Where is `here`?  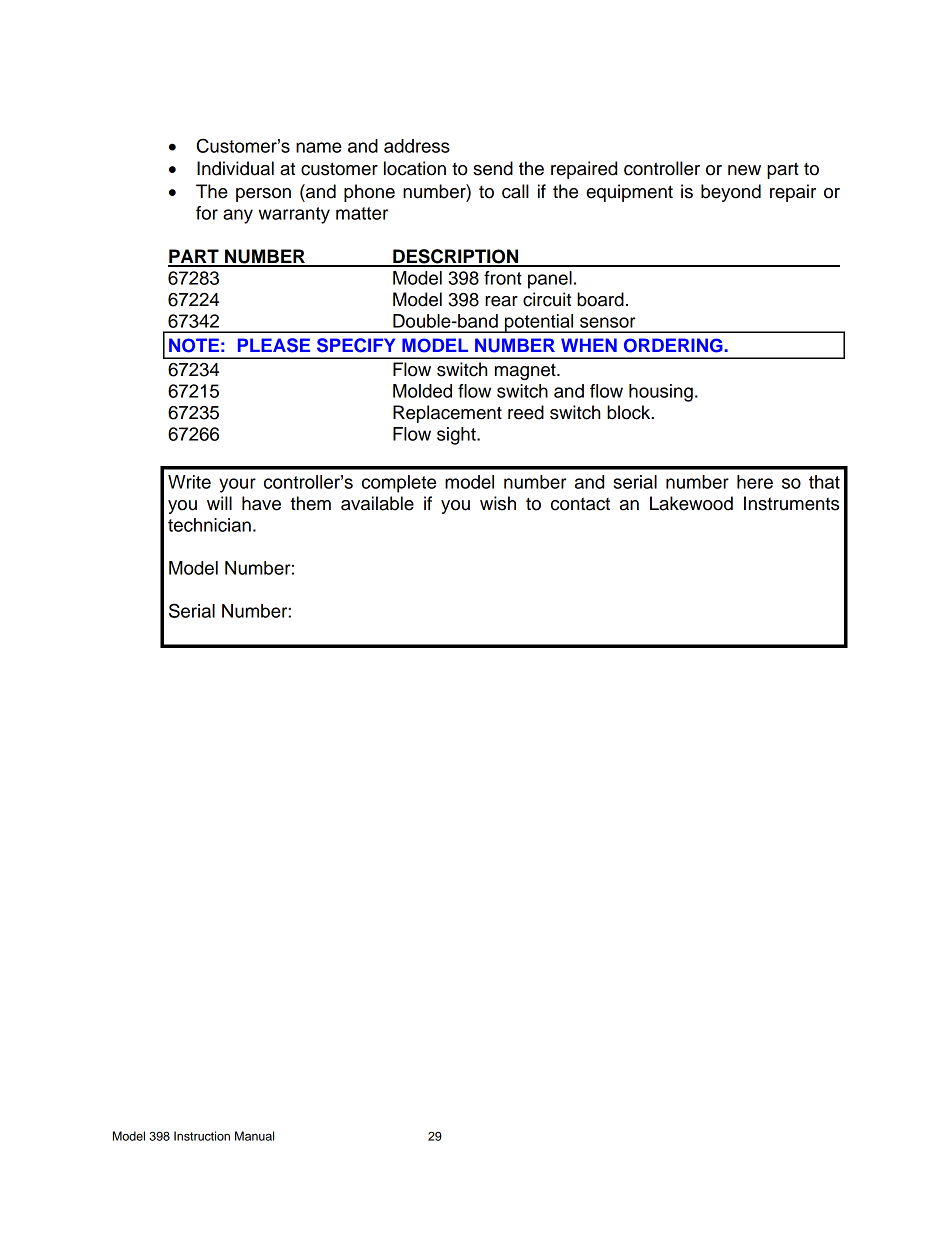
here is located at coordinates (755, 482).
